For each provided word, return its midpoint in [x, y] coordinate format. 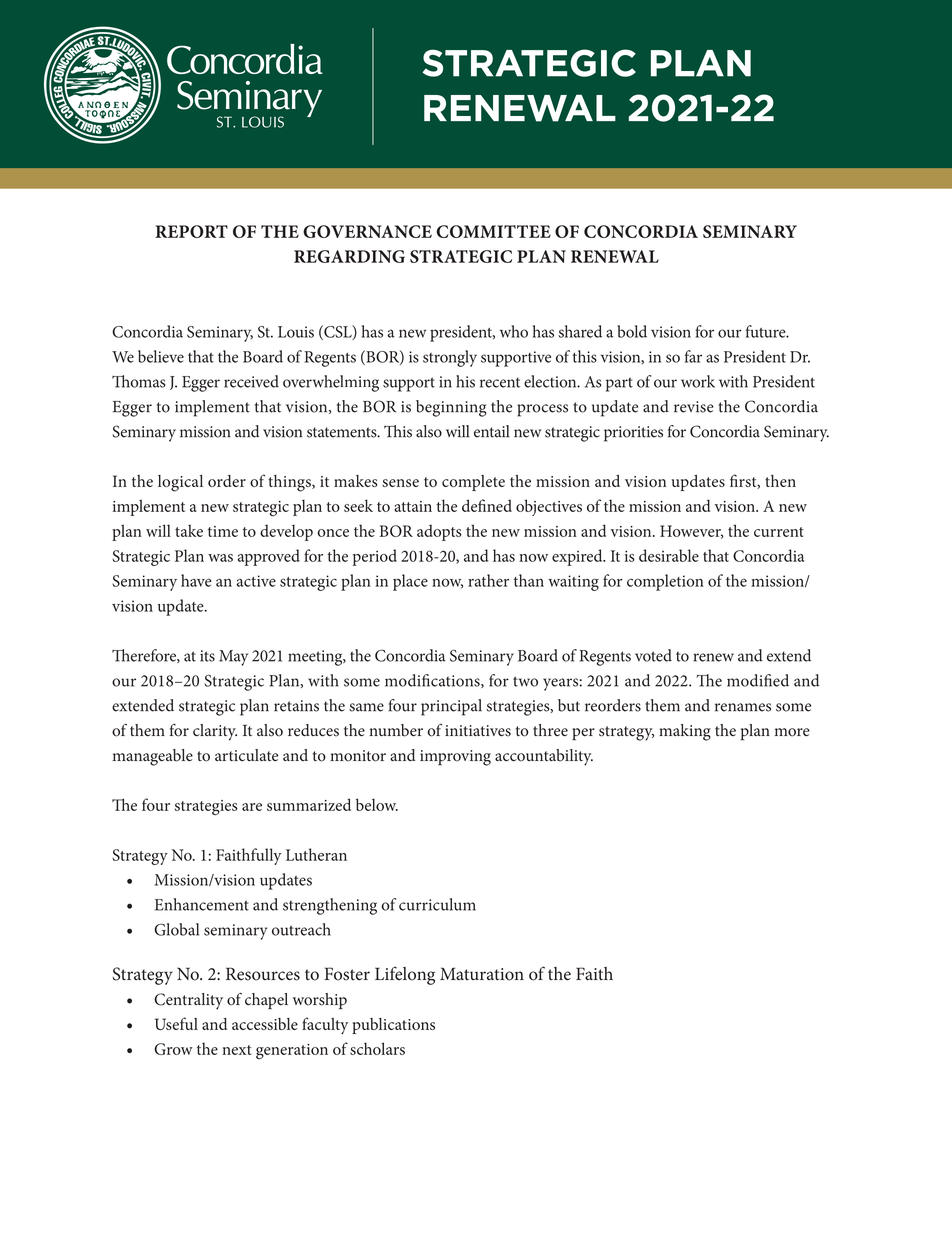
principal [451, 707]
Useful [176, 1023]
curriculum [437, 904]
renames [743, 707]
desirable [669, 555]
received [251, 381]
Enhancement [202, 904]
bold [632, 331]
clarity [215, 732]
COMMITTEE [493, 231]
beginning [451, 408]
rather [488, 580]
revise [694, 407]
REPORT [191, 231]
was [220, 558]
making [685, 732]
